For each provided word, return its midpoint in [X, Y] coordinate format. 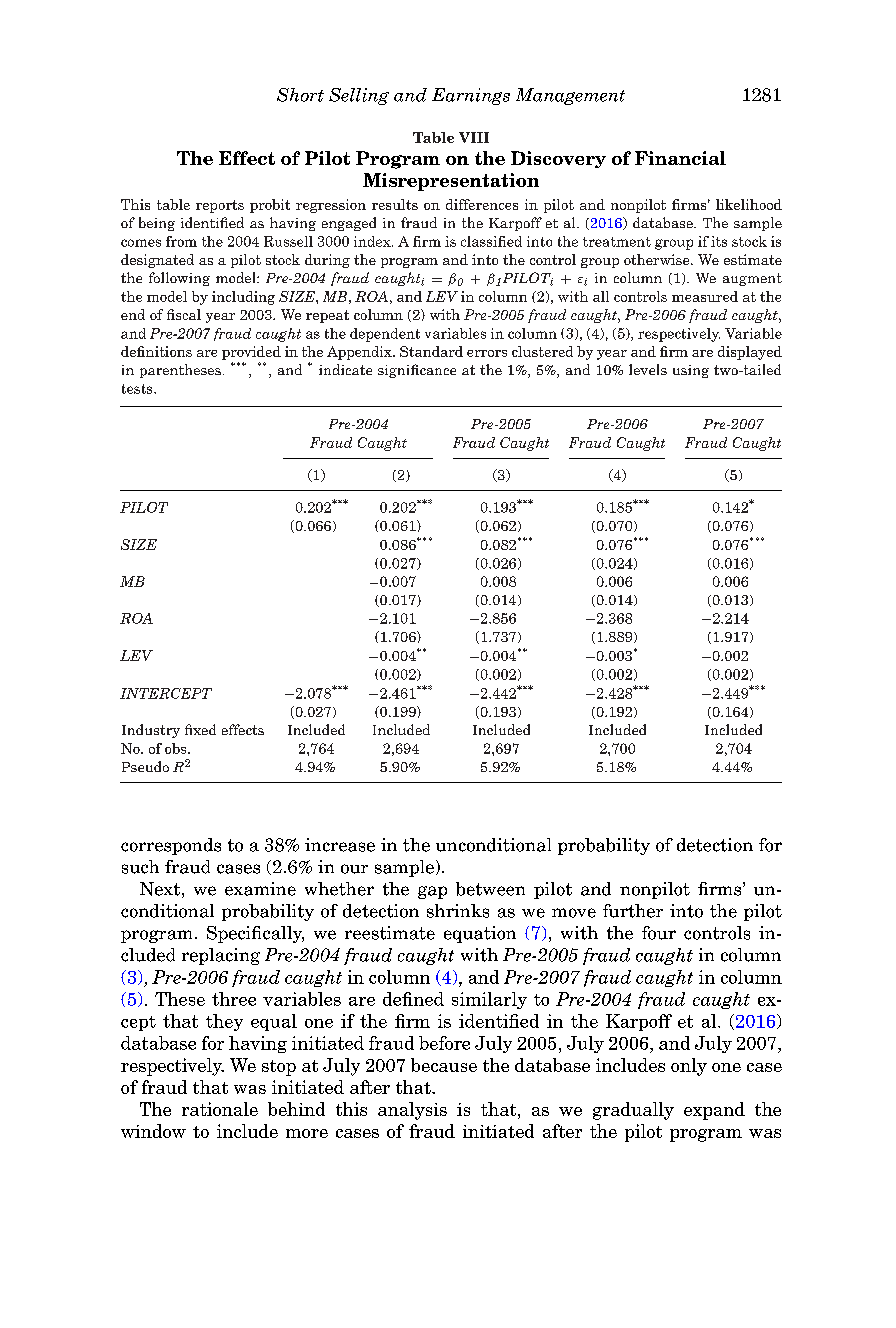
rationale [220, 1109]
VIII [474, 137]
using [691, 371]
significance [417, 371]
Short [300, 95]
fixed [200, 729]
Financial [680, 158]
